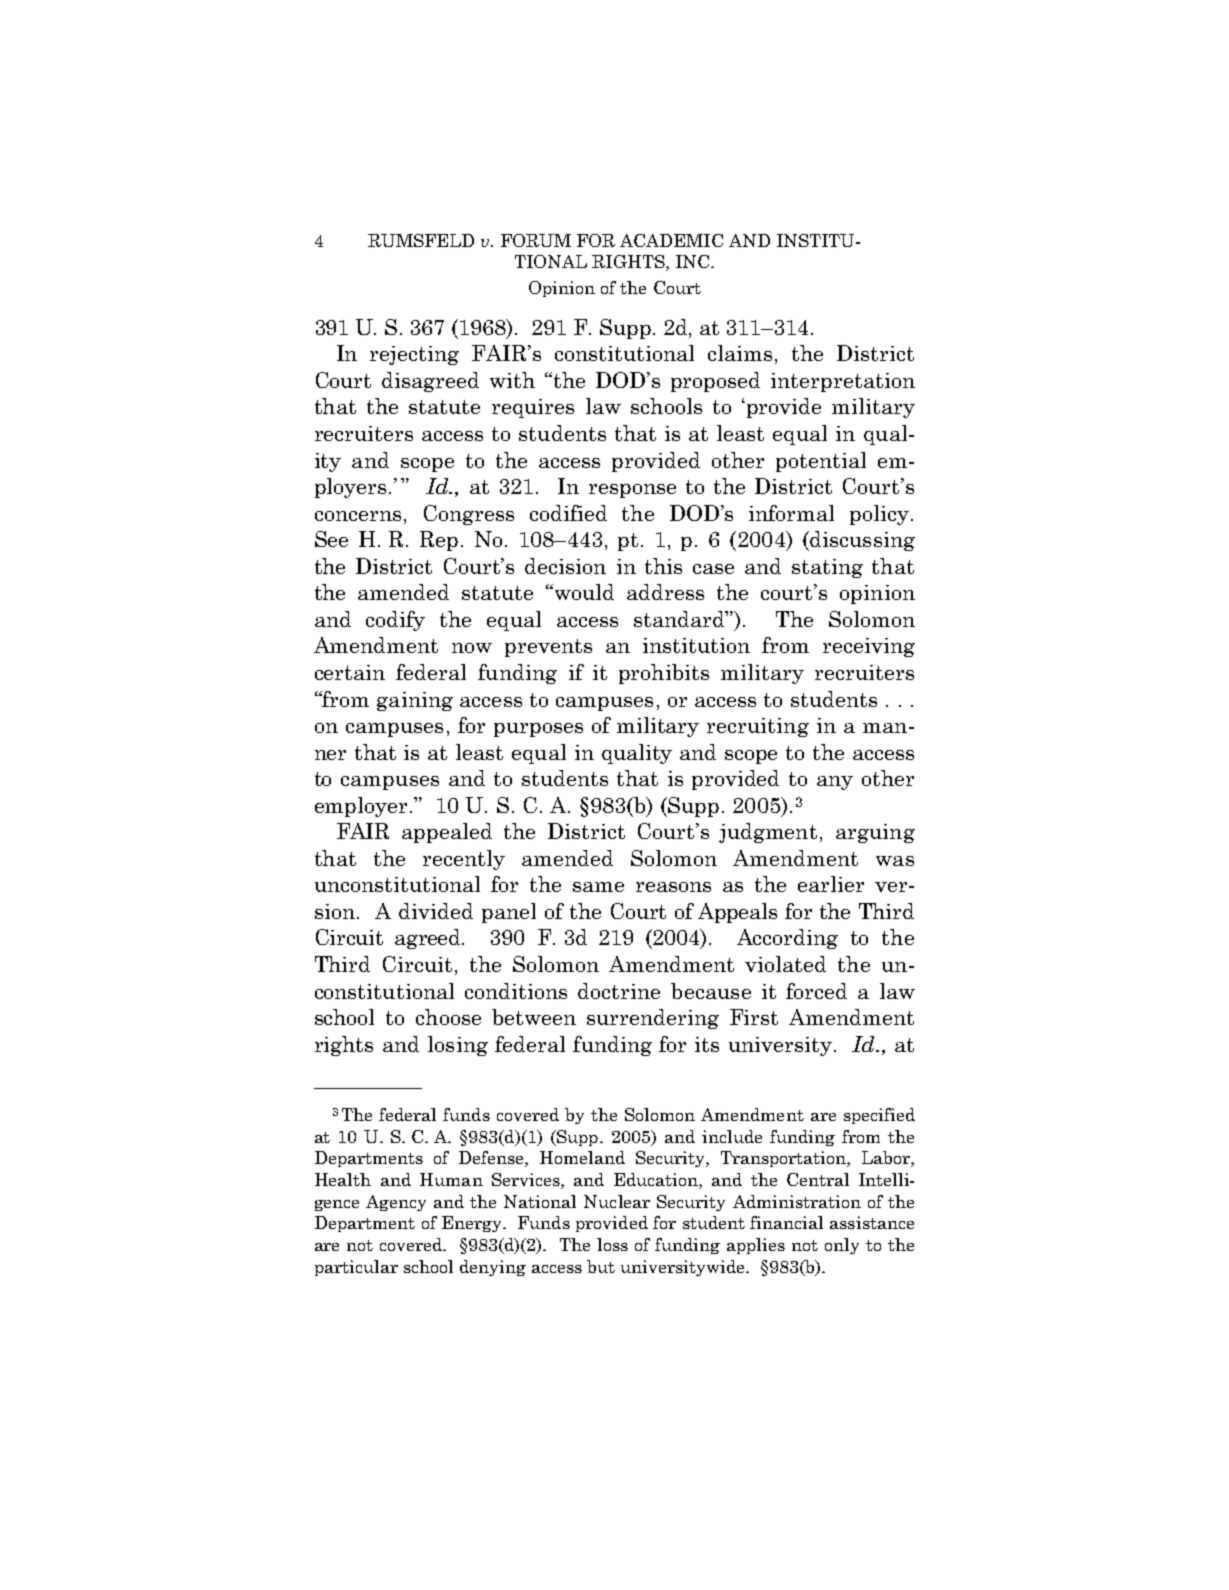  What do you see at coordinates (843, 382) in the screenshot?
I see `interpretation` at bounding box center [843, 382].
